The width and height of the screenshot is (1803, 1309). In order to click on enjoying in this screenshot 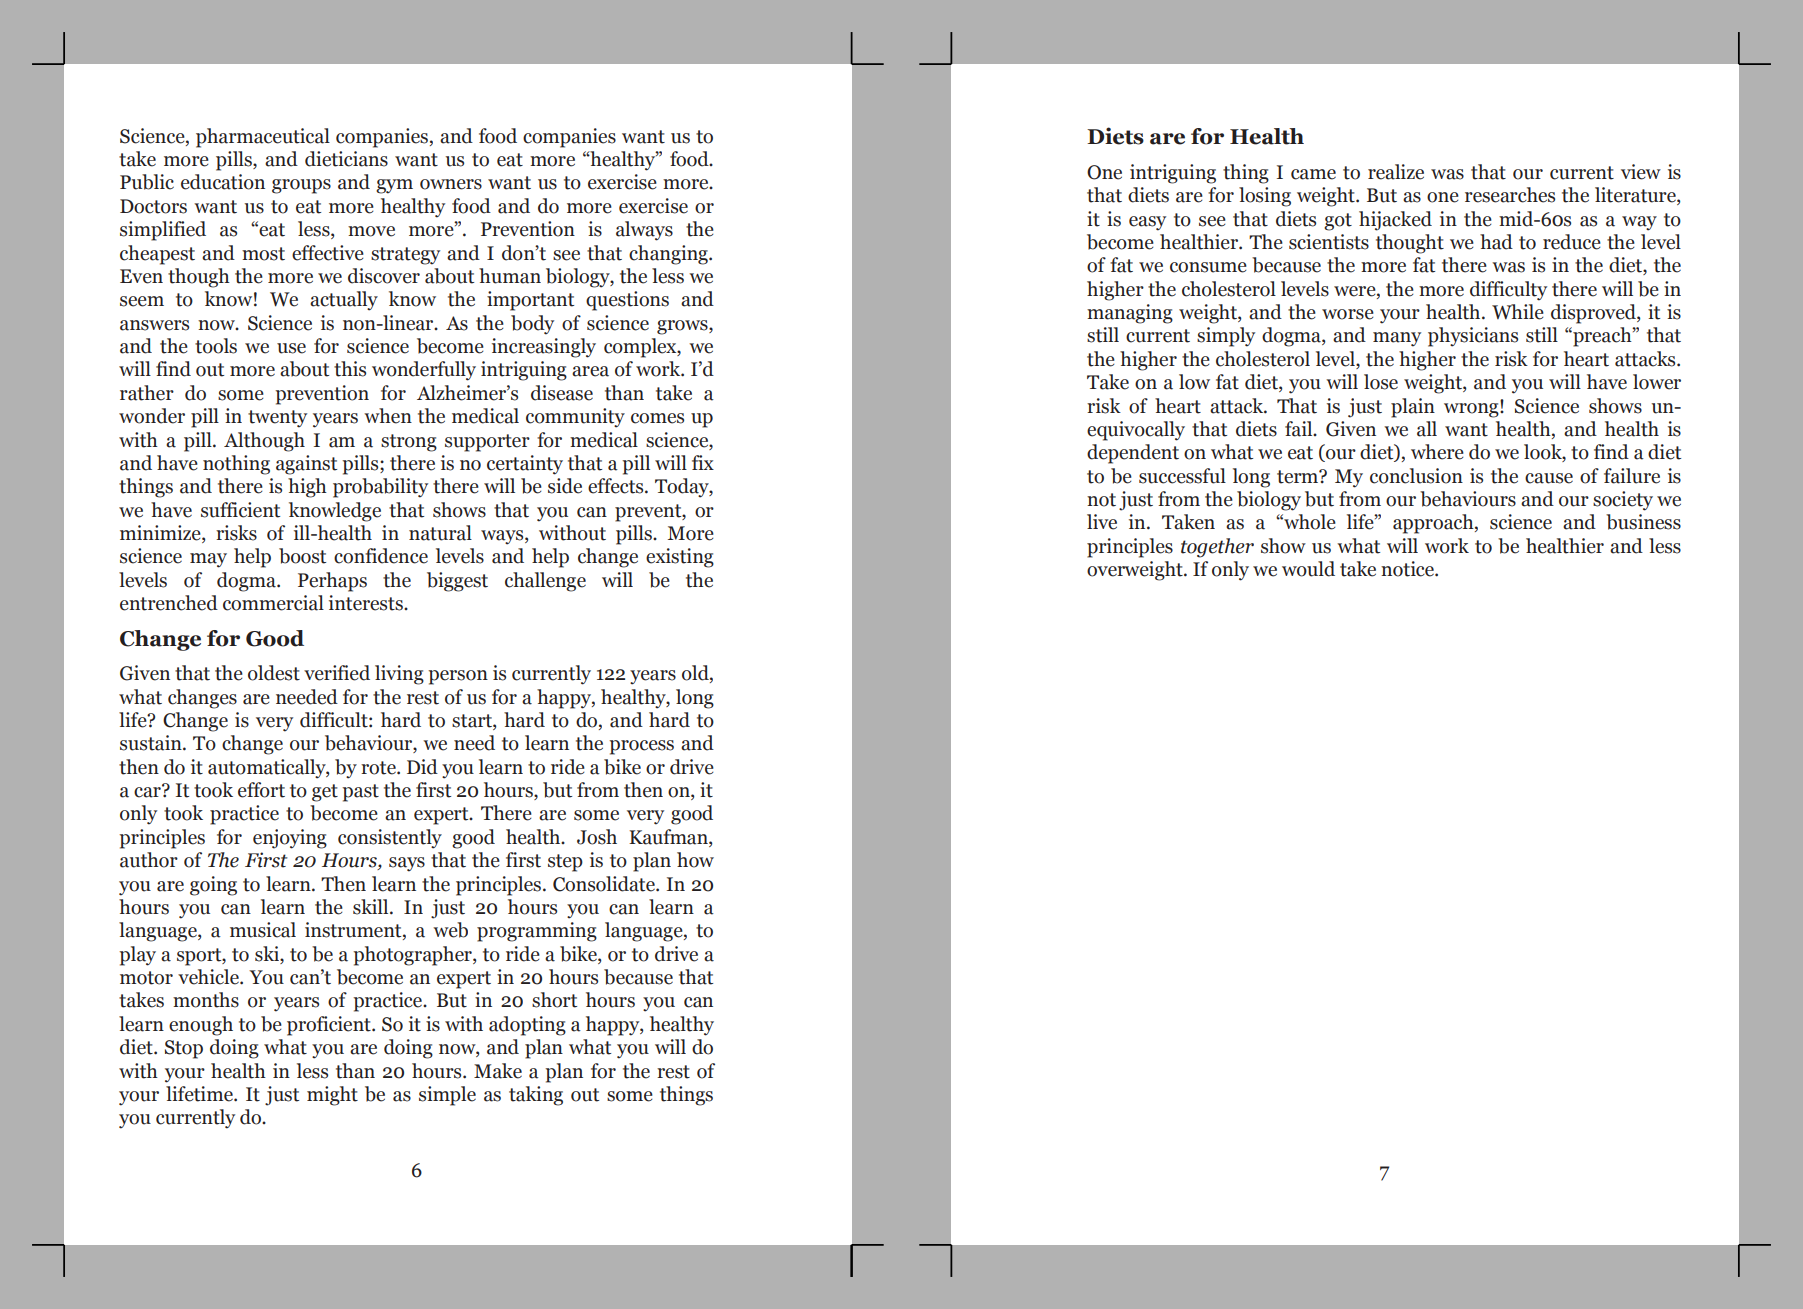, I will do `click(290, 839)`.
